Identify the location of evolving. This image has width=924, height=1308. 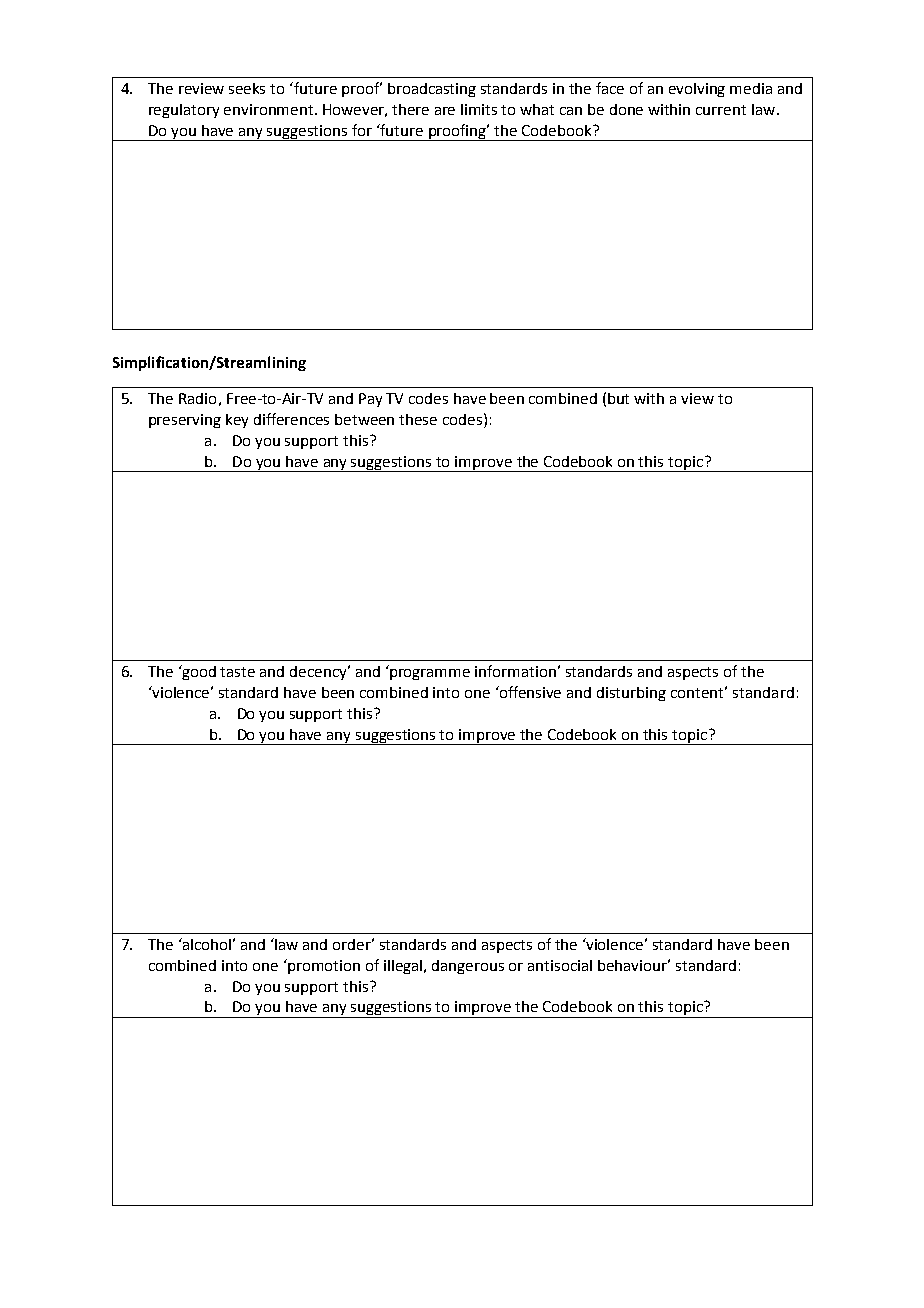
(697, 90).
